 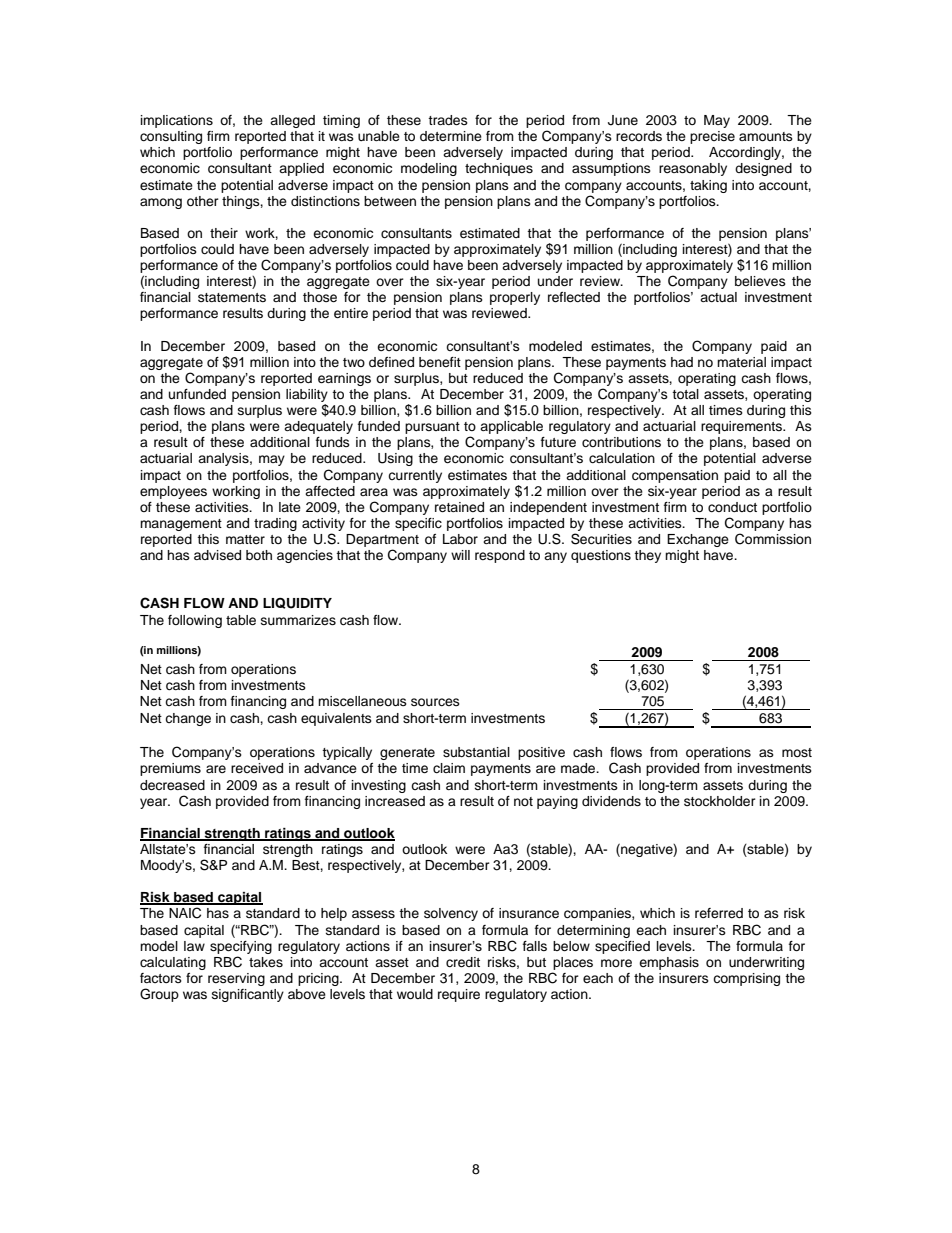 I want to click on will, so click(x=460, y=555).
